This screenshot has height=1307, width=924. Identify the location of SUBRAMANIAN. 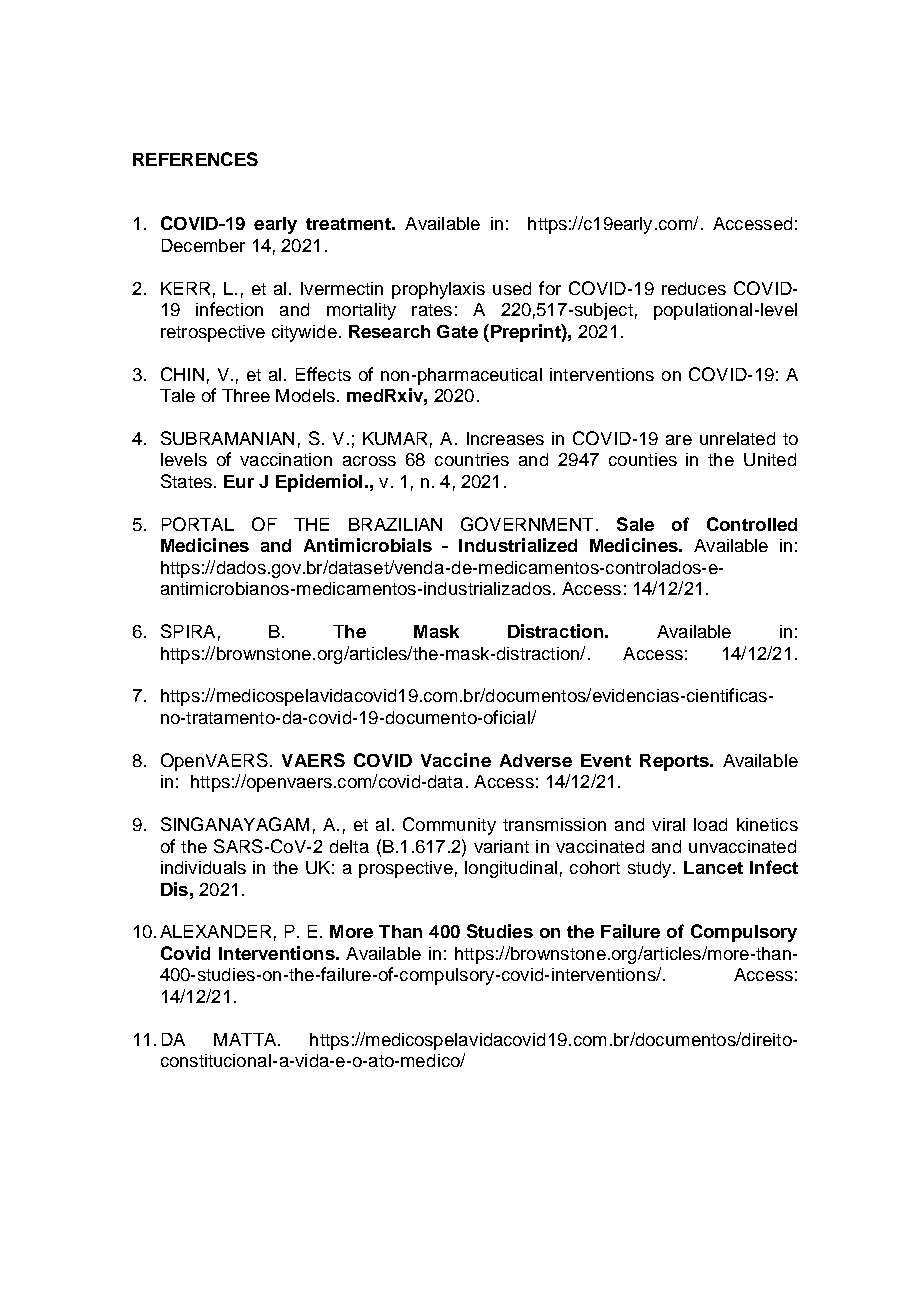
(227, 438).
